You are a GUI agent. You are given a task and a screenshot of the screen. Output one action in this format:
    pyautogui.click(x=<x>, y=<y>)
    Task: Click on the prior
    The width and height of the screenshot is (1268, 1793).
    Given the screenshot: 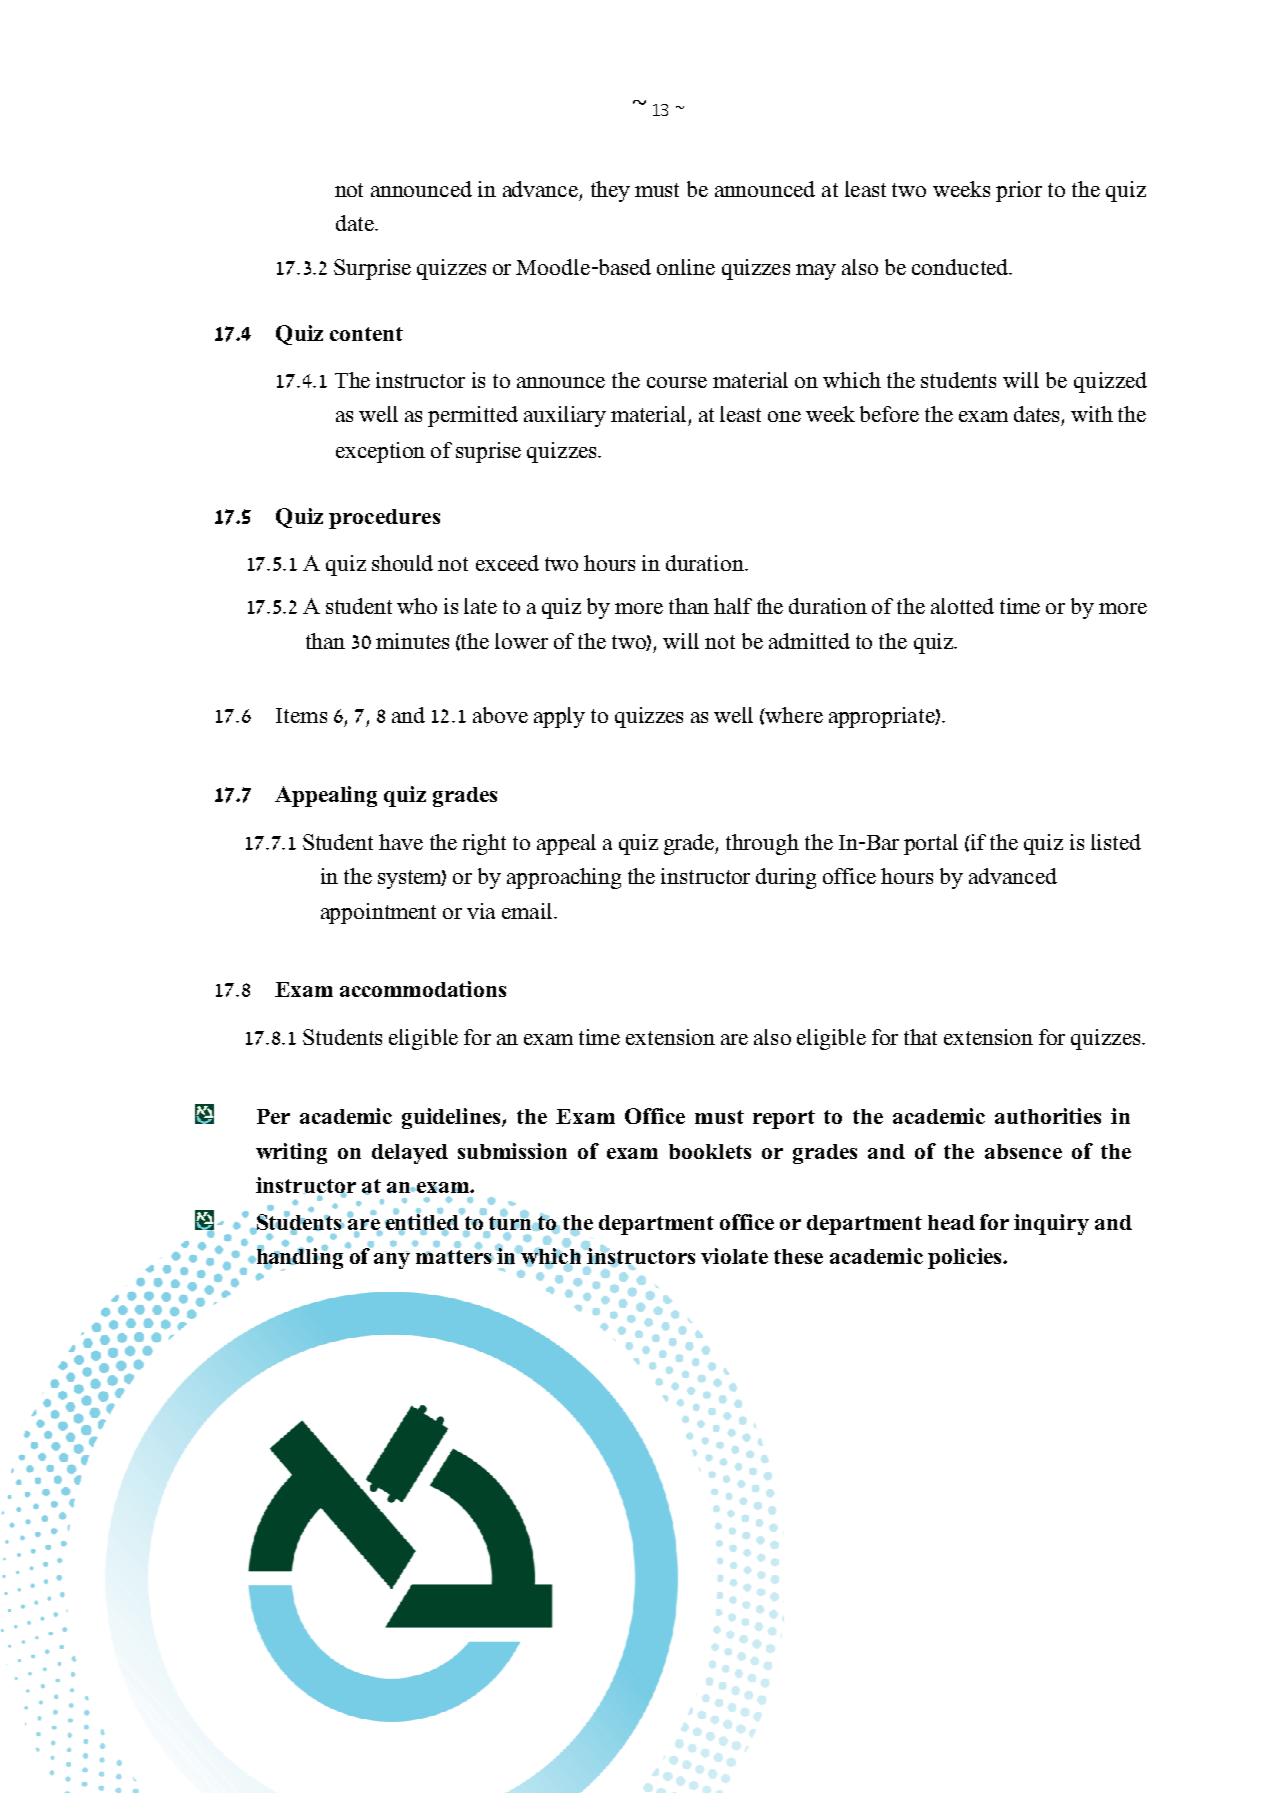 What is the action you would take?
    pyautogui.click(x=1019, y=191)
